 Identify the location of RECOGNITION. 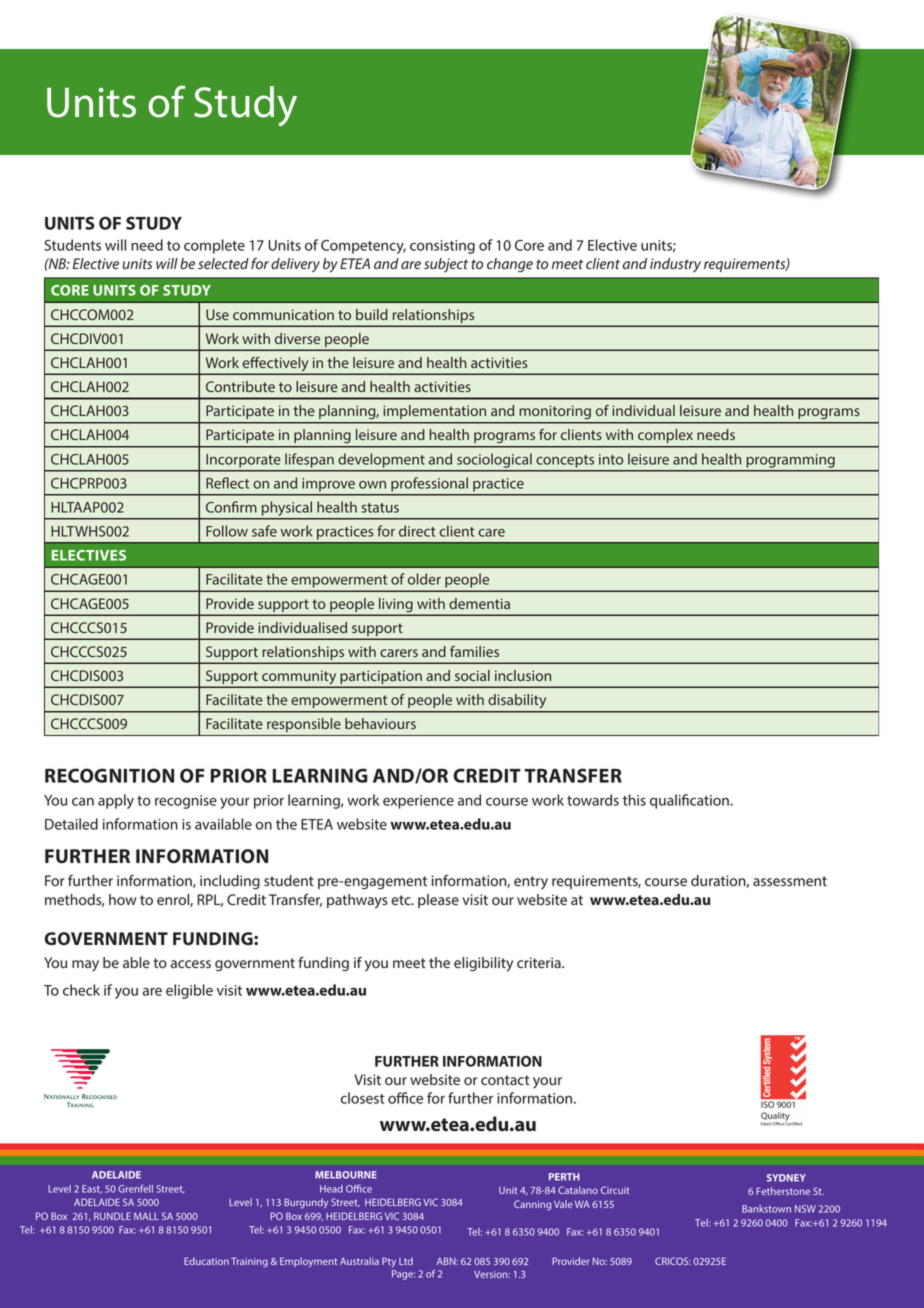
(109, 775).
